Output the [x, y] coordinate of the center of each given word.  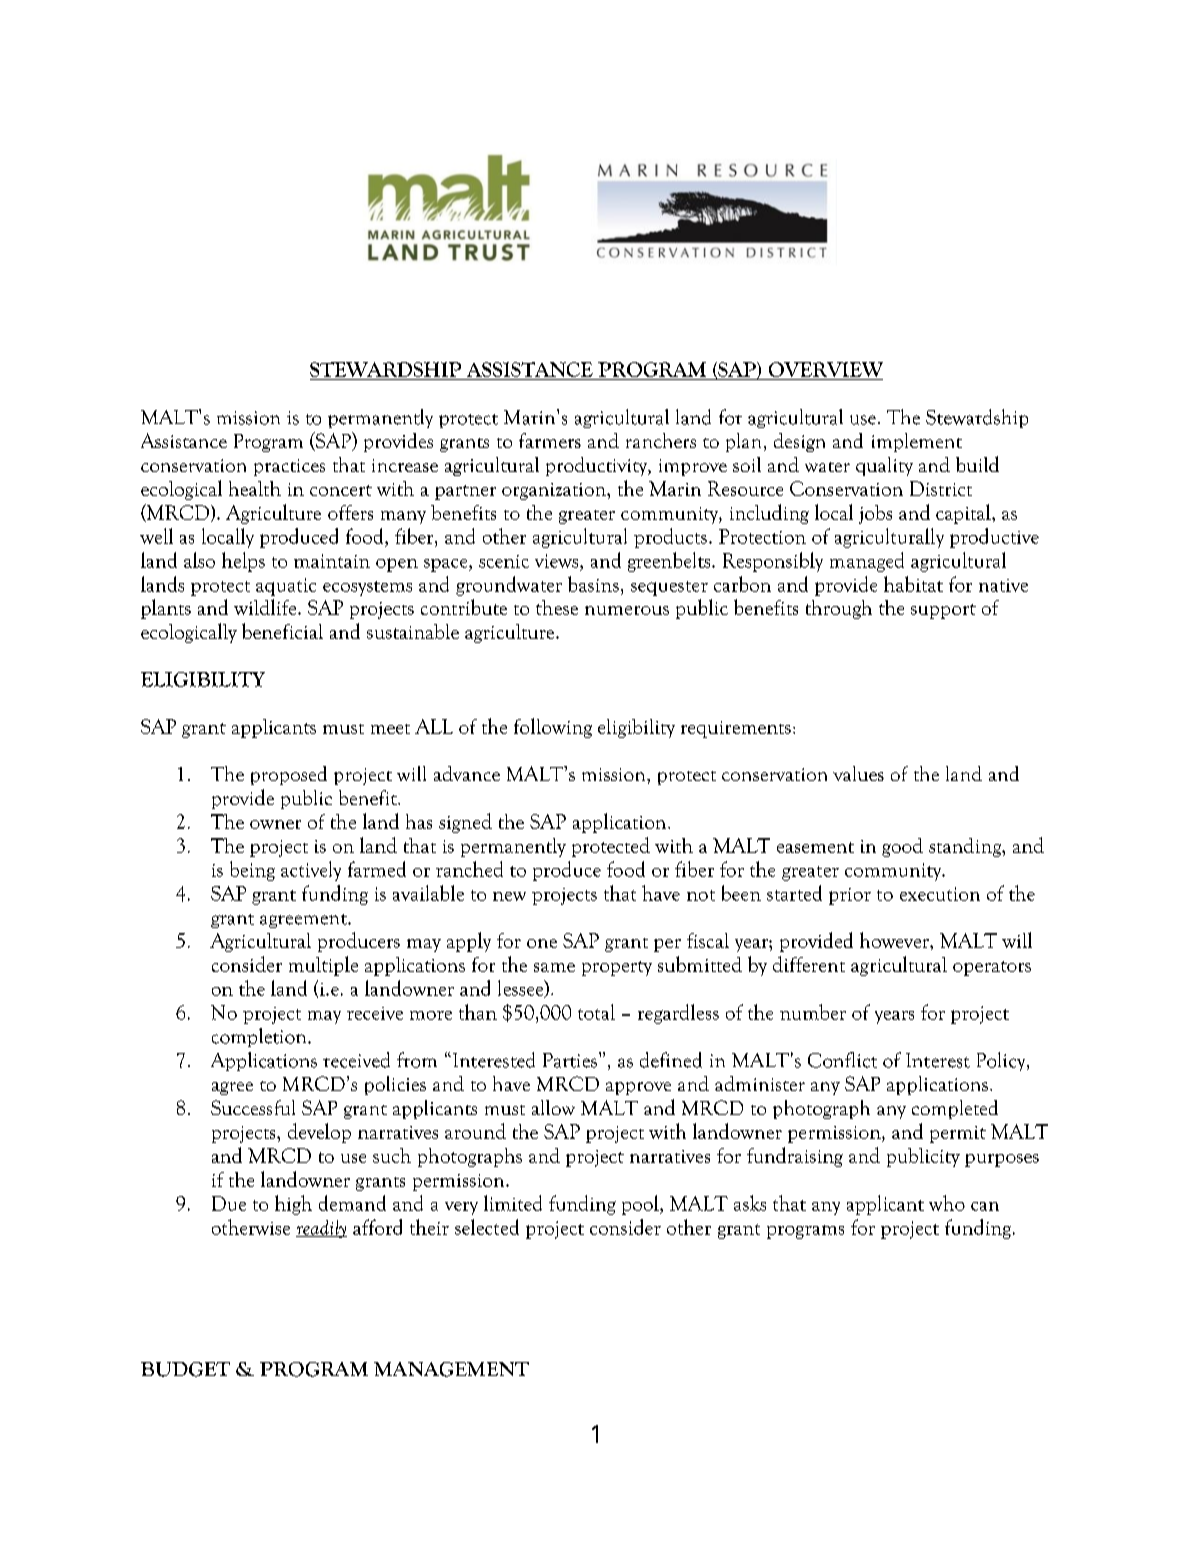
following [553, 728]
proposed [289, 775]
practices [289, 467]
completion [260, 1037]
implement [917, 442]
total [596, 1012]
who [947, 1203]
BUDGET [185, 1369]
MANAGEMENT [451, 1369]
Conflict [842, 1060]
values [858, 773]
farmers [550, 440]
